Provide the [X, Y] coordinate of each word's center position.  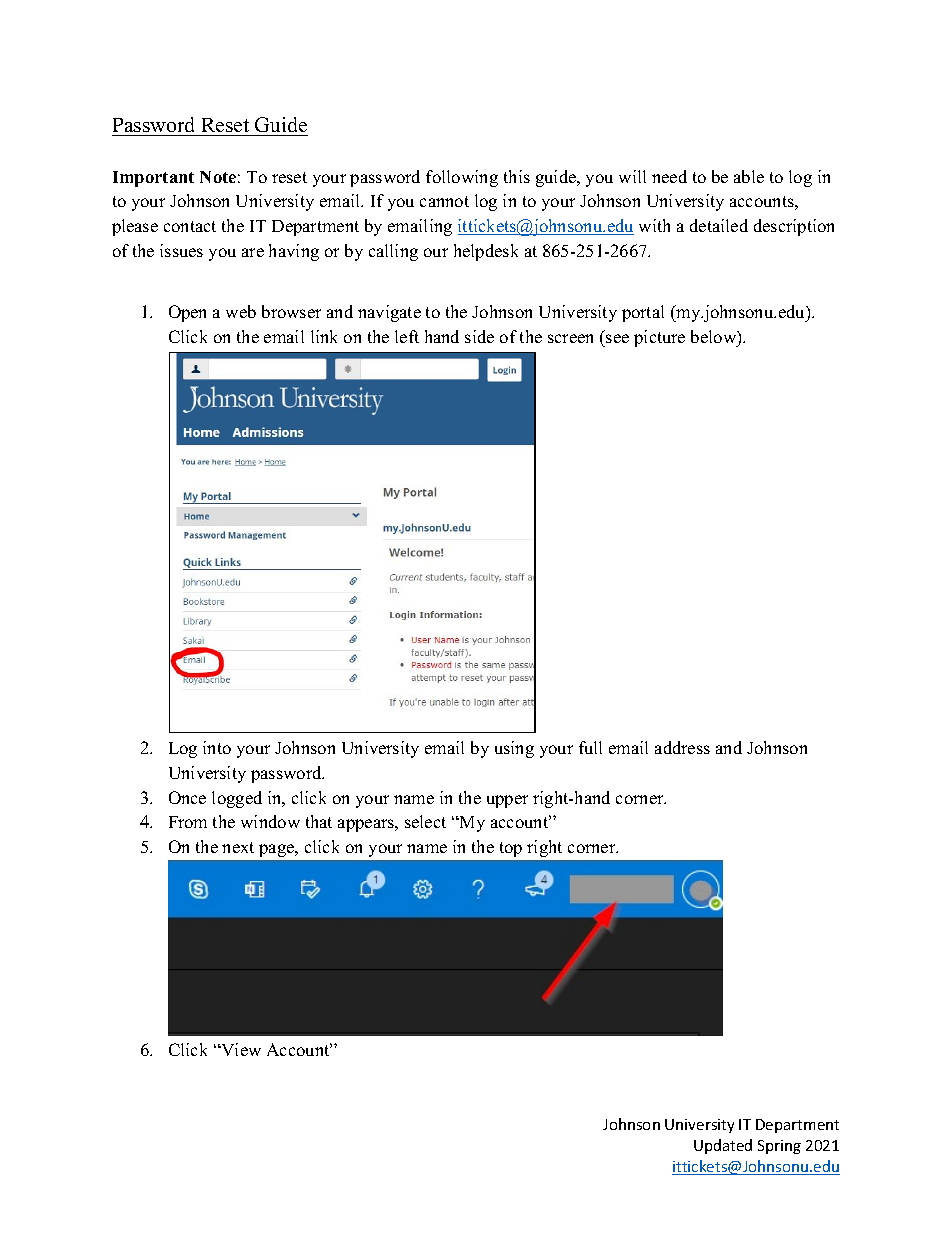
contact [190, 226]
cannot [444, 201]
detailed [719, 225]
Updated [723, 1146]
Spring [779, 1147]
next [238, 847]
